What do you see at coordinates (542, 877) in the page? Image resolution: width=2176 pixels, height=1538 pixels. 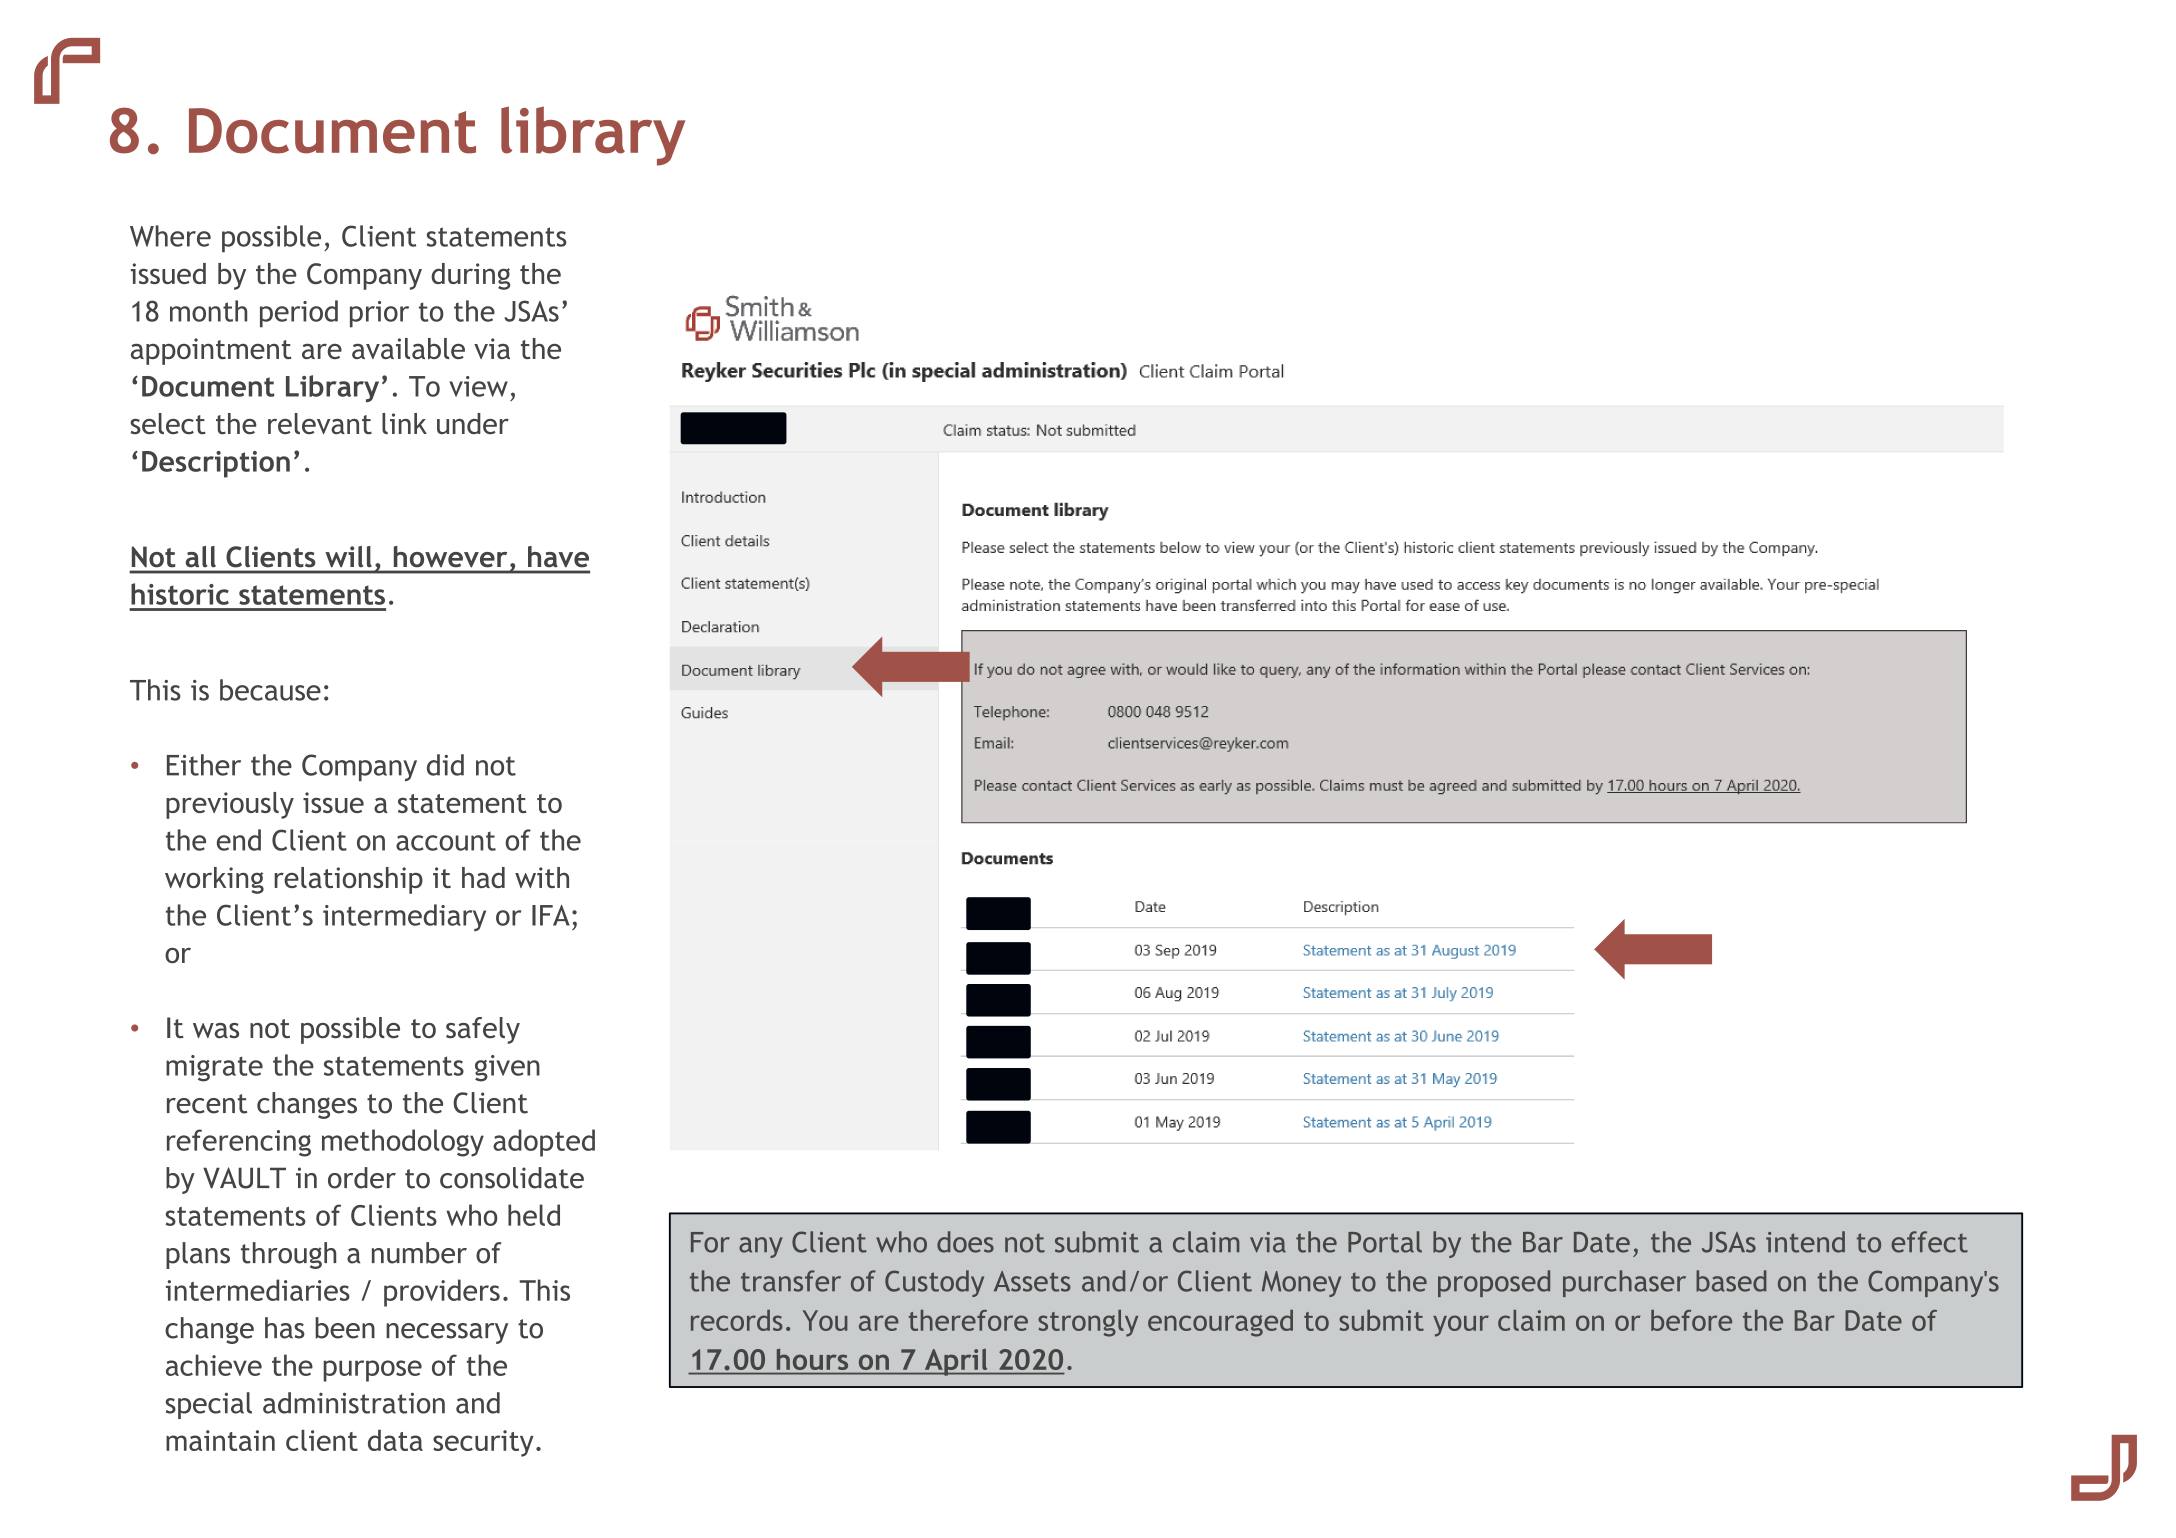 I see `with` at bounding box center [542, 877].
